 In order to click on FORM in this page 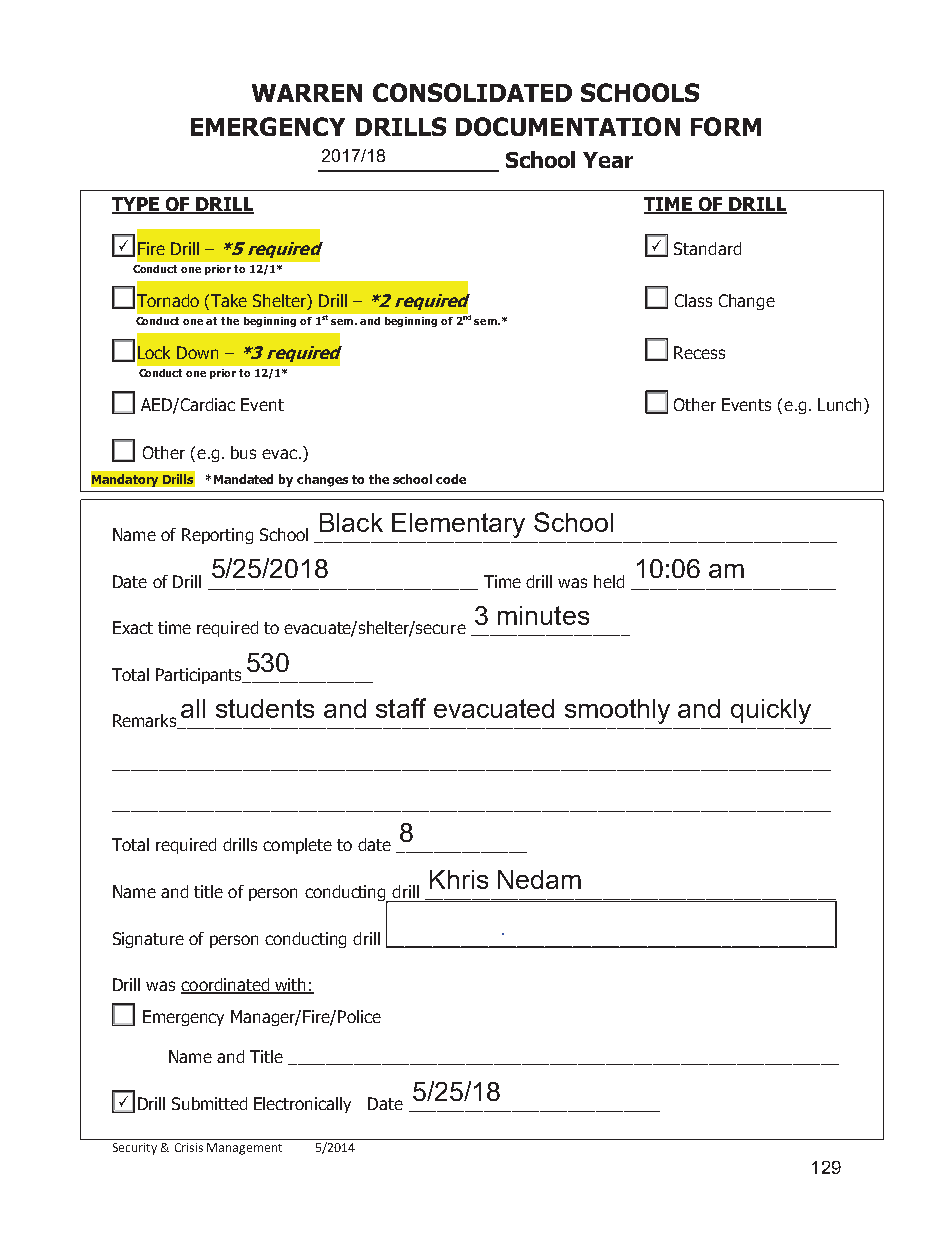, I will do `click(726, 126)`.
